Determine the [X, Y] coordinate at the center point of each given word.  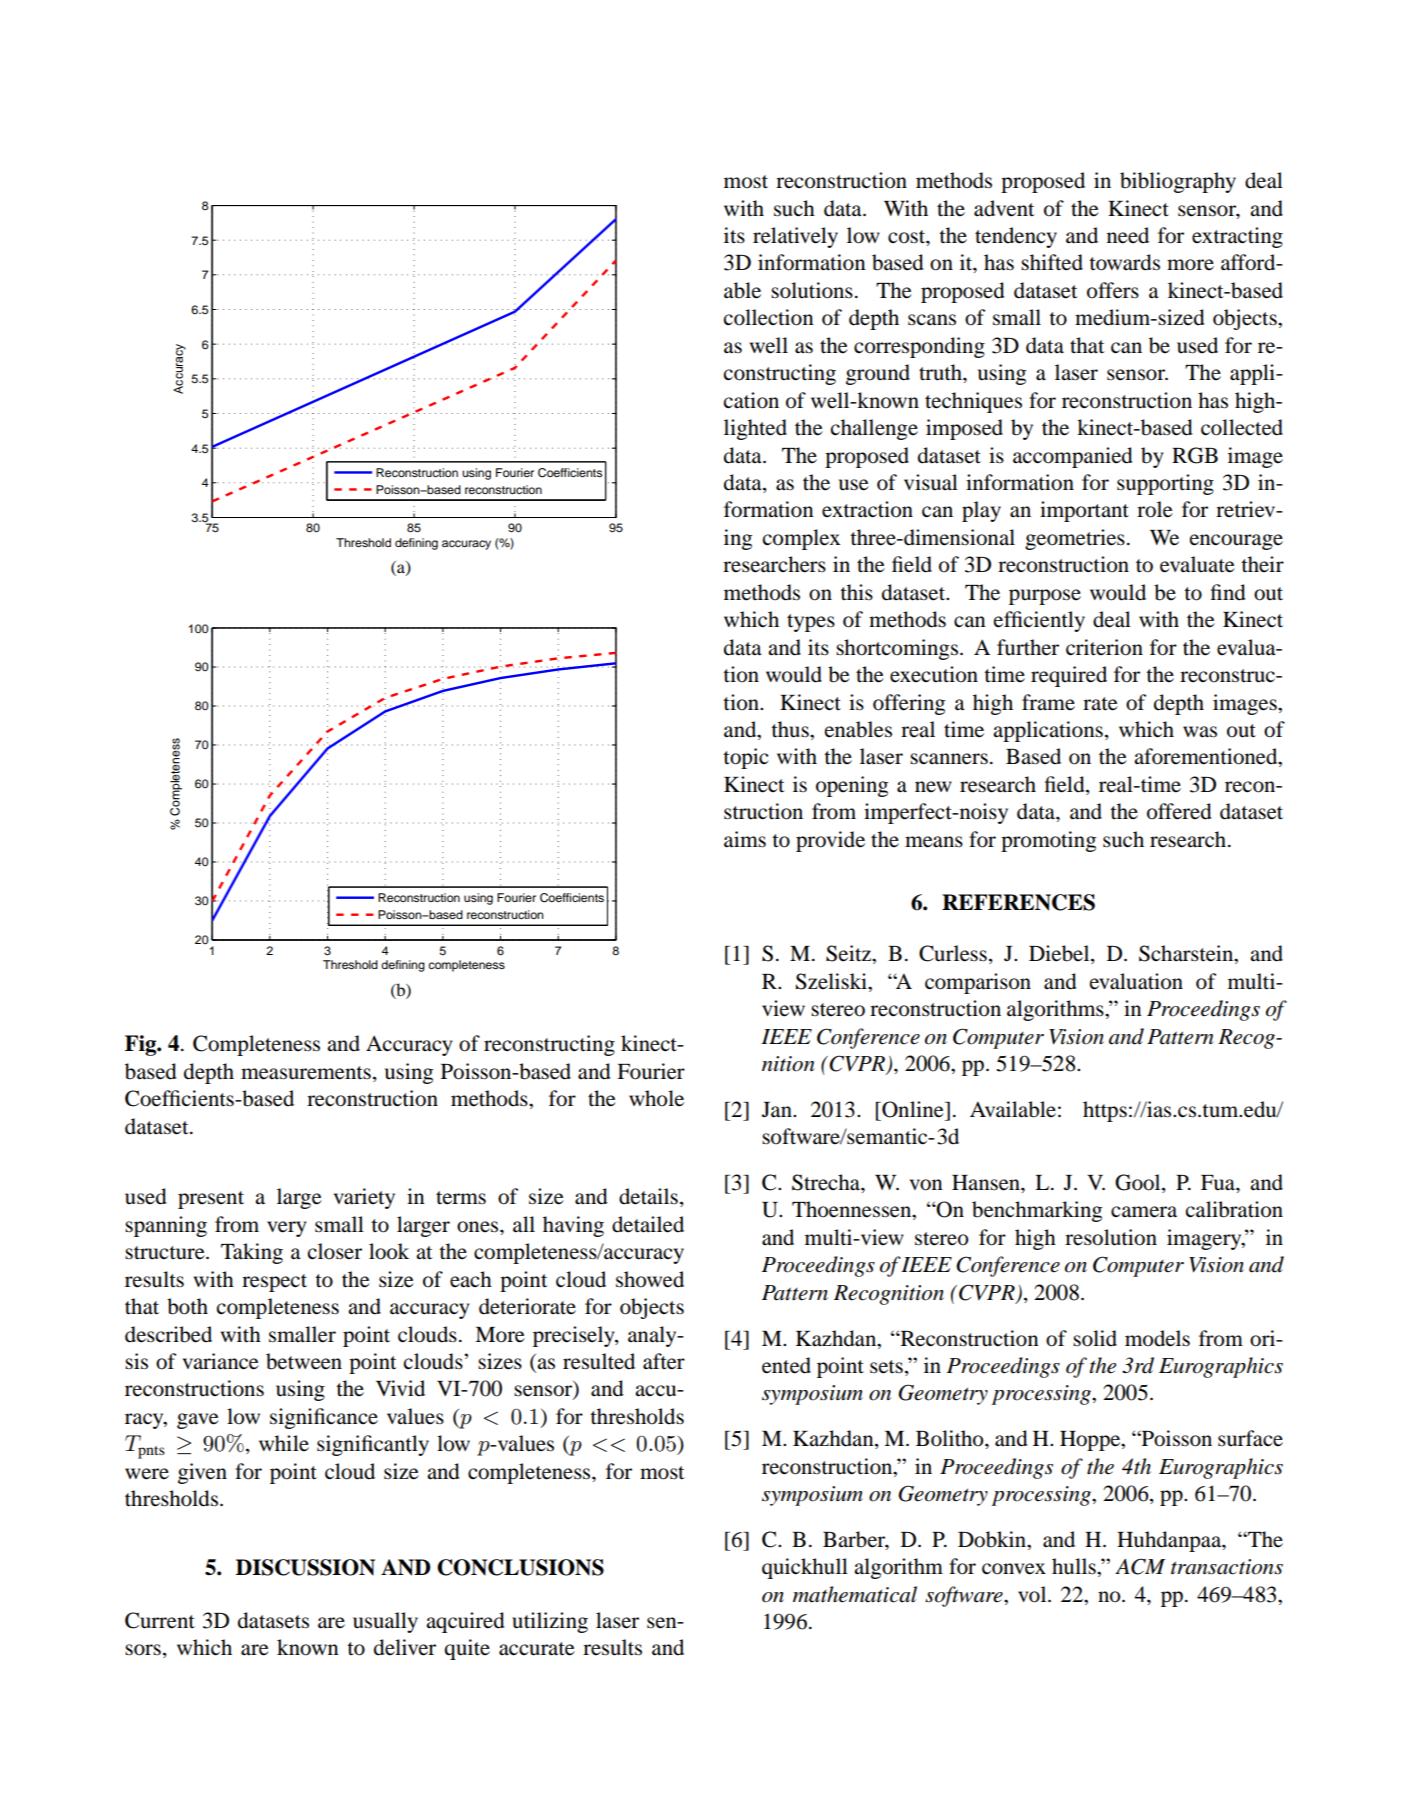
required [1069, 676]
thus [791, 729]
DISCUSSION [305, 1567]
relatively [795, 237]
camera [1144, 1212]
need [1128, 235]
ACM [1140, 1566]
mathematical [855, 1594]
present [211, 1200]
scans [932, 320]
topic [745, 758]
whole [656, 1098]
